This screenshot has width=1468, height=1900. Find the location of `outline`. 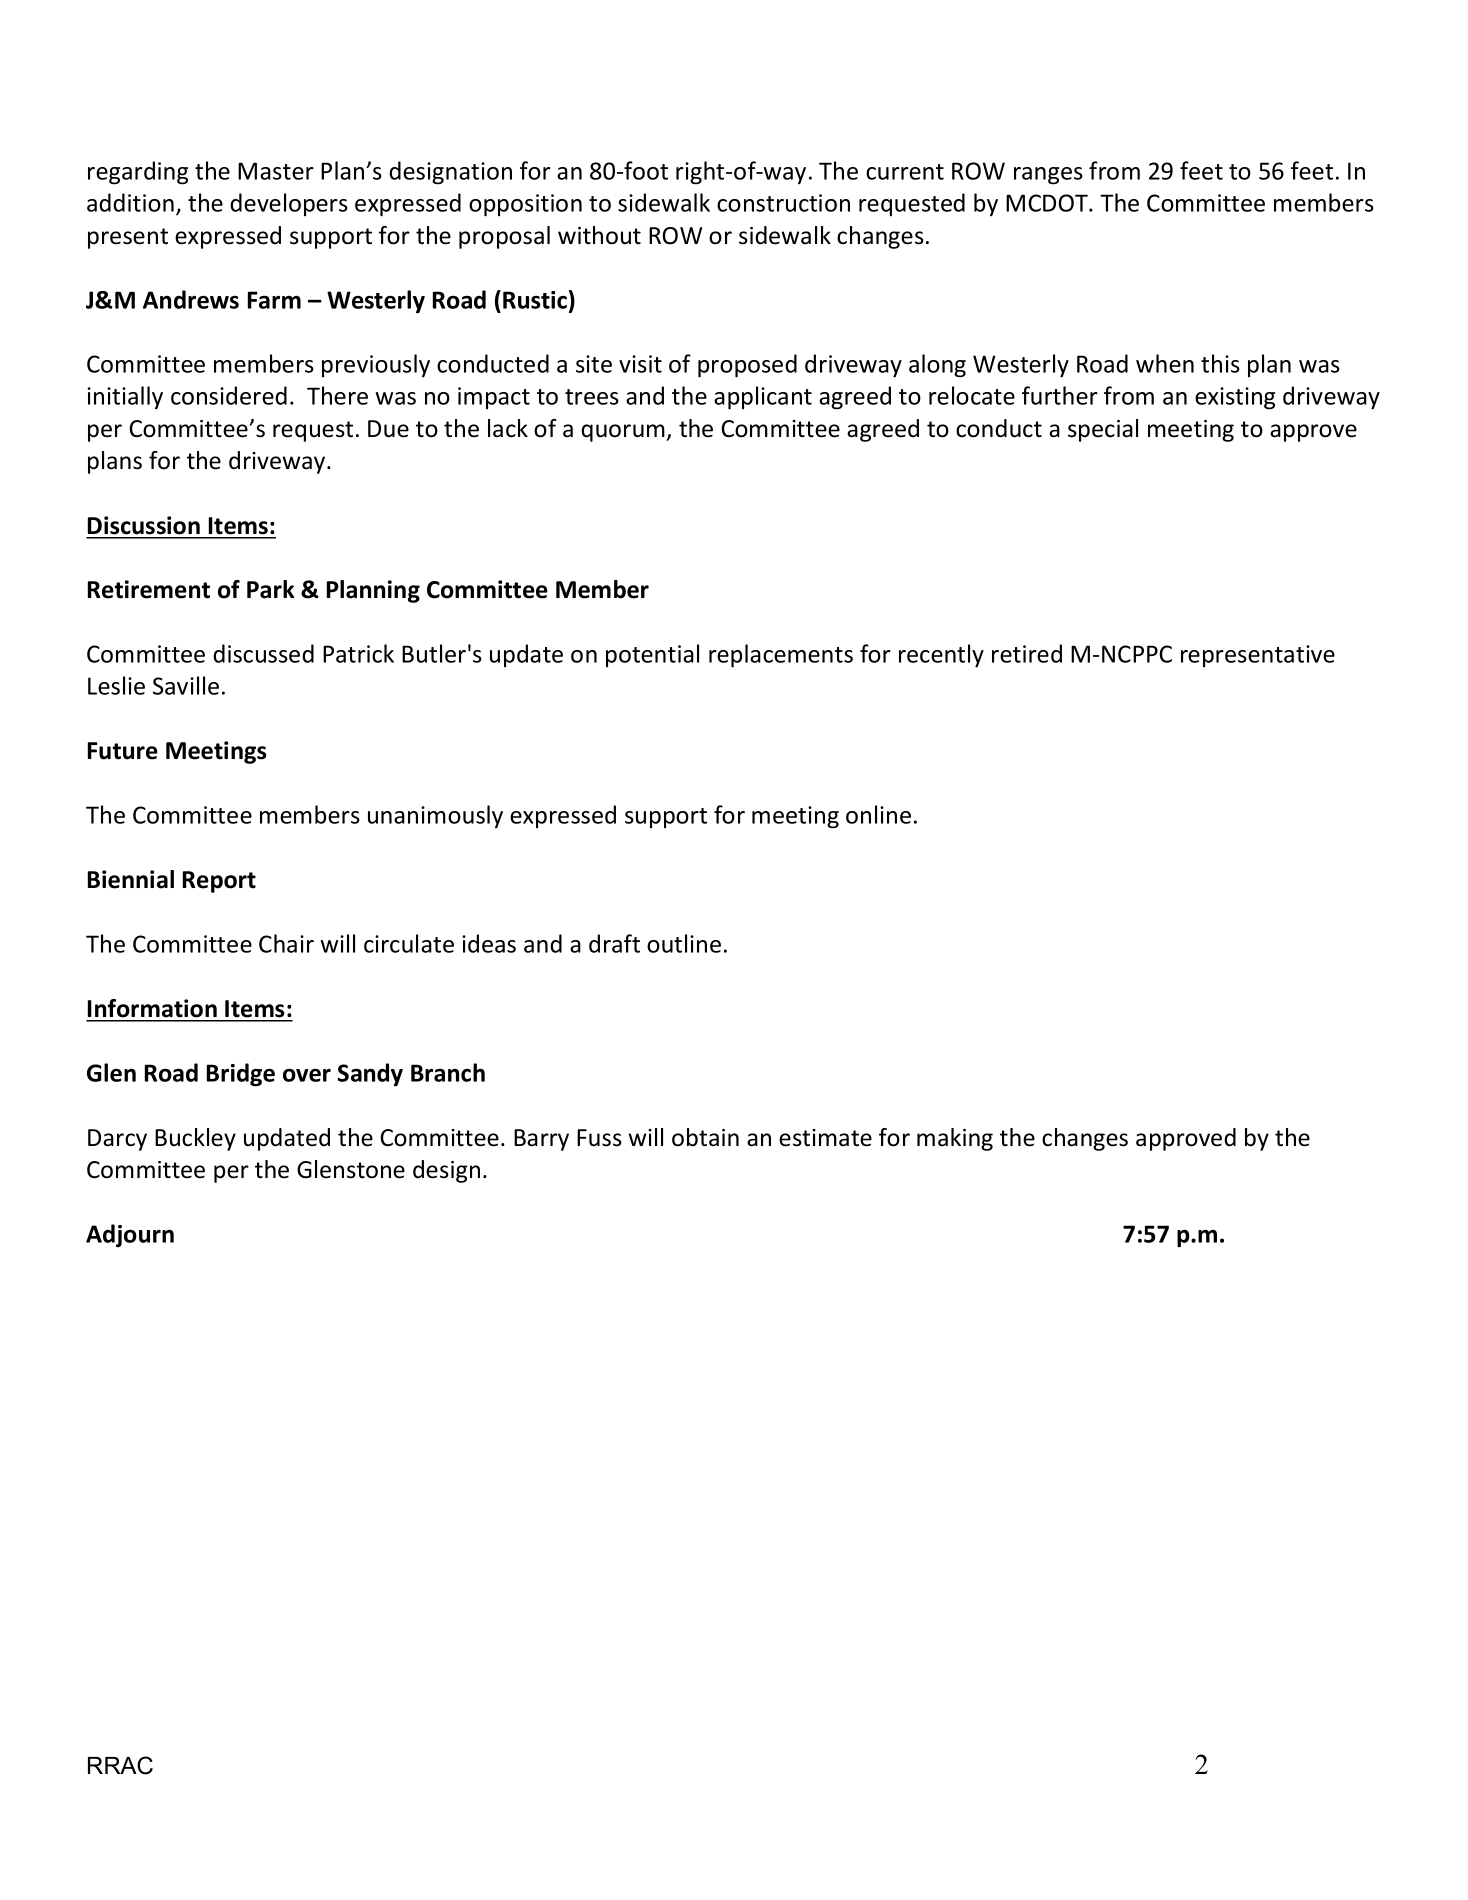

outline is located at coordinates (684, 943).
